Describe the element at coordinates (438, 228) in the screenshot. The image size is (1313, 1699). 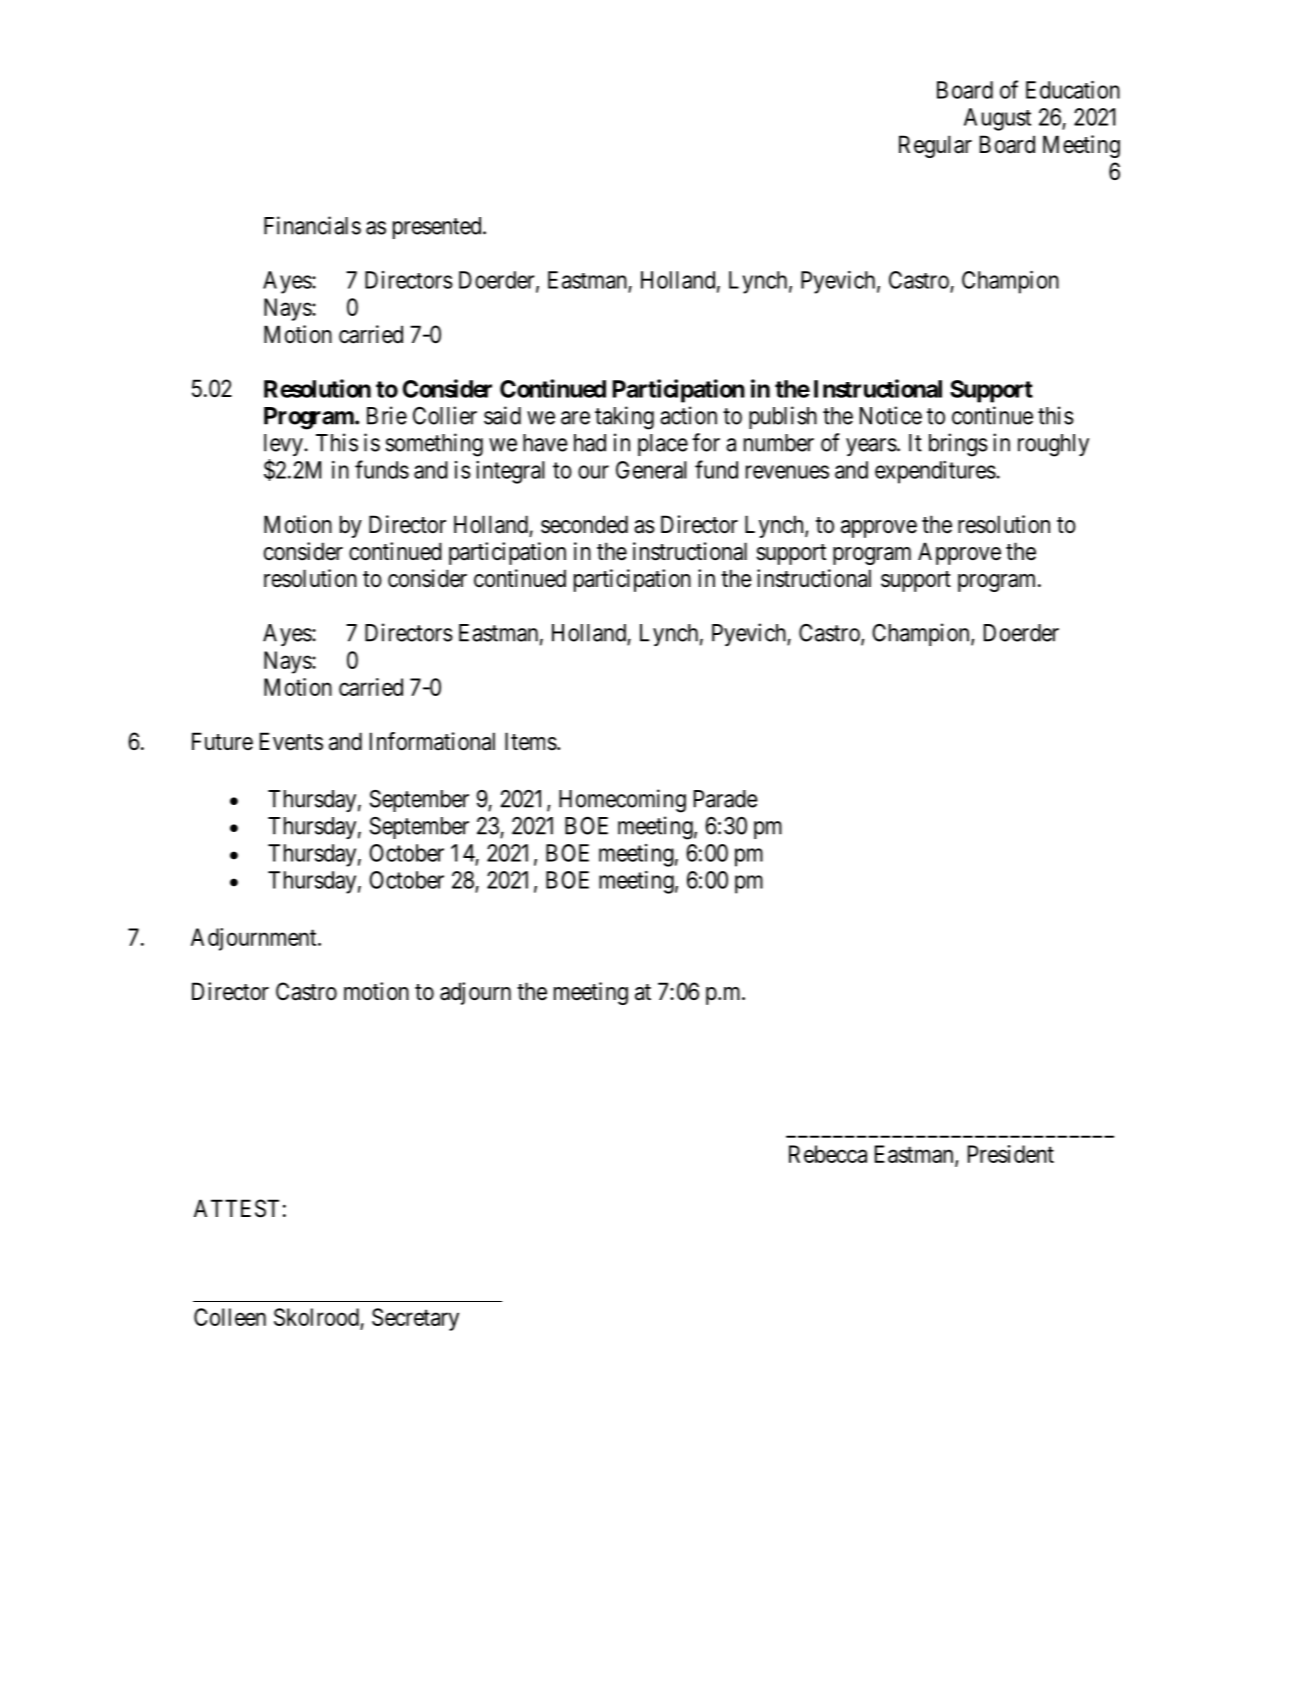
I see `presented` at that location.
